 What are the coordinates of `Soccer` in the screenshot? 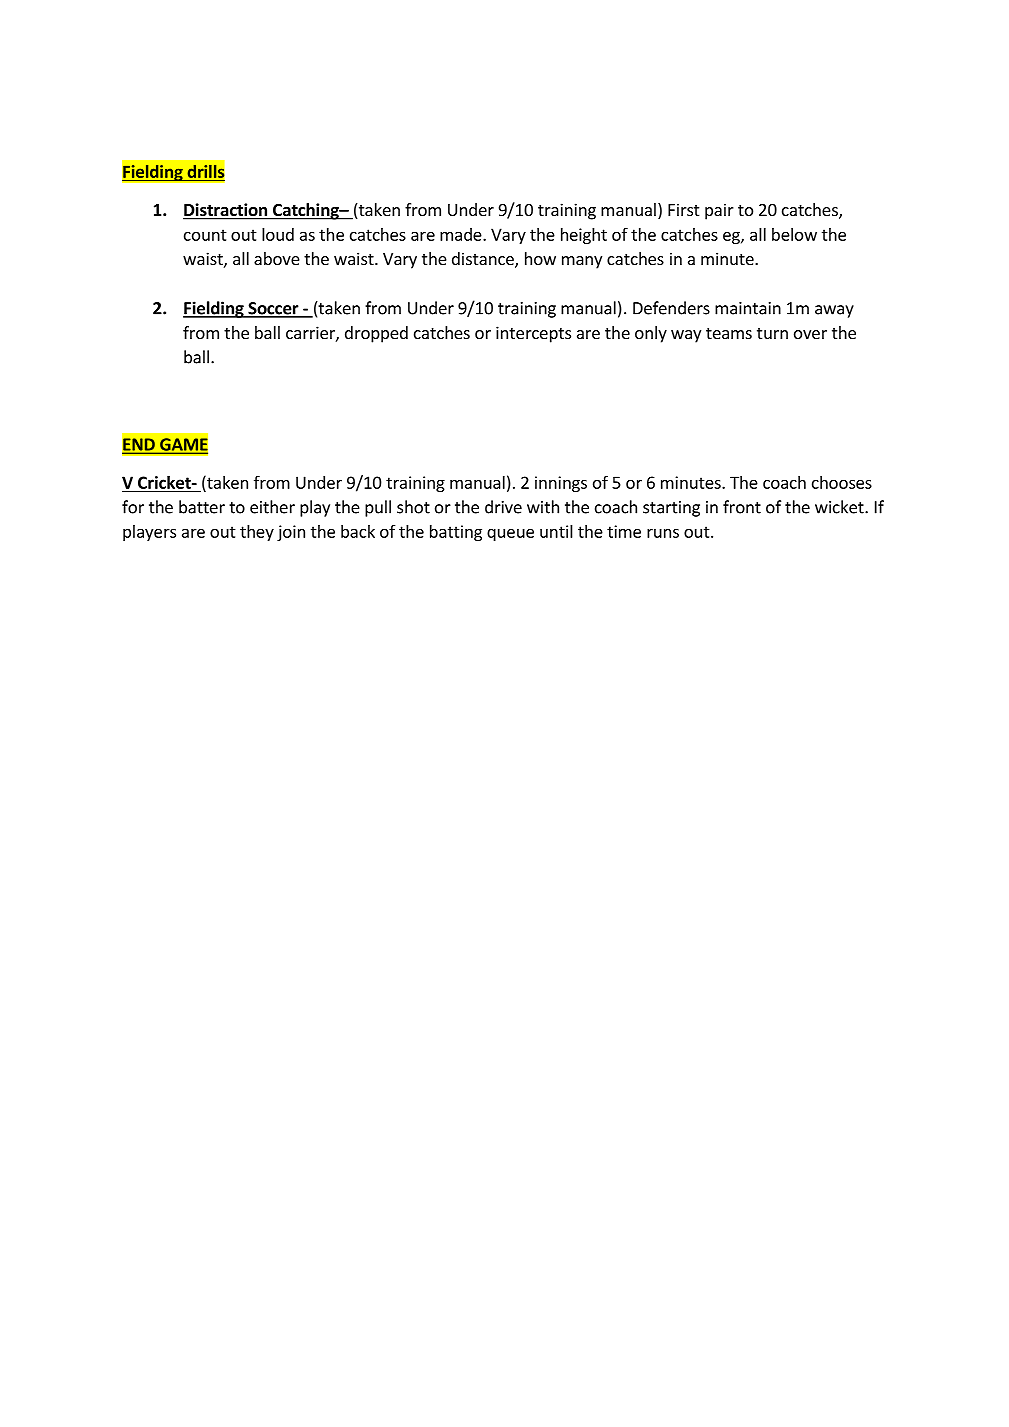 It's located at (273, 309).
